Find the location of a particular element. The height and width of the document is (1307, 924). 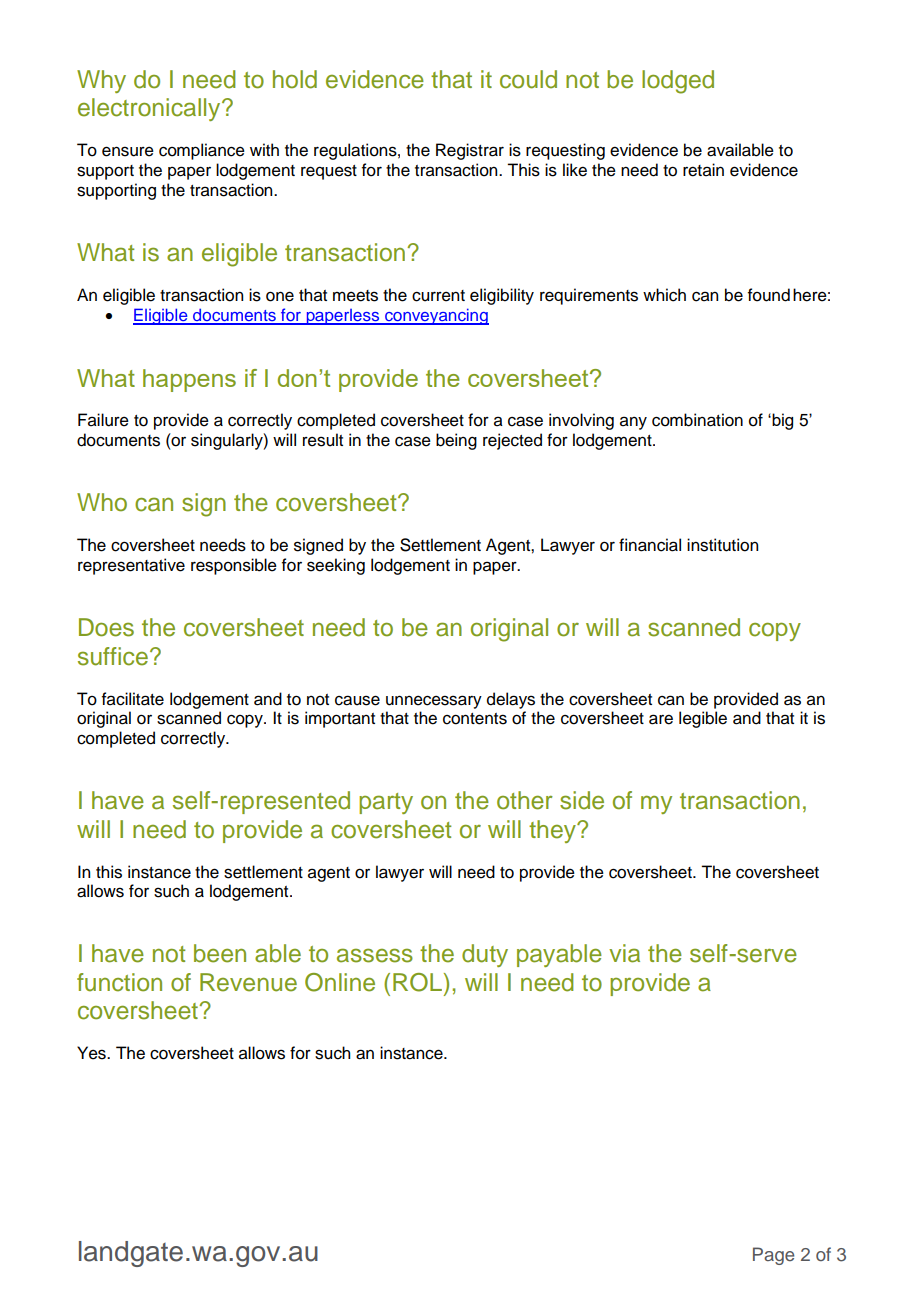

facilitate is located at coordinates (133, 699).
